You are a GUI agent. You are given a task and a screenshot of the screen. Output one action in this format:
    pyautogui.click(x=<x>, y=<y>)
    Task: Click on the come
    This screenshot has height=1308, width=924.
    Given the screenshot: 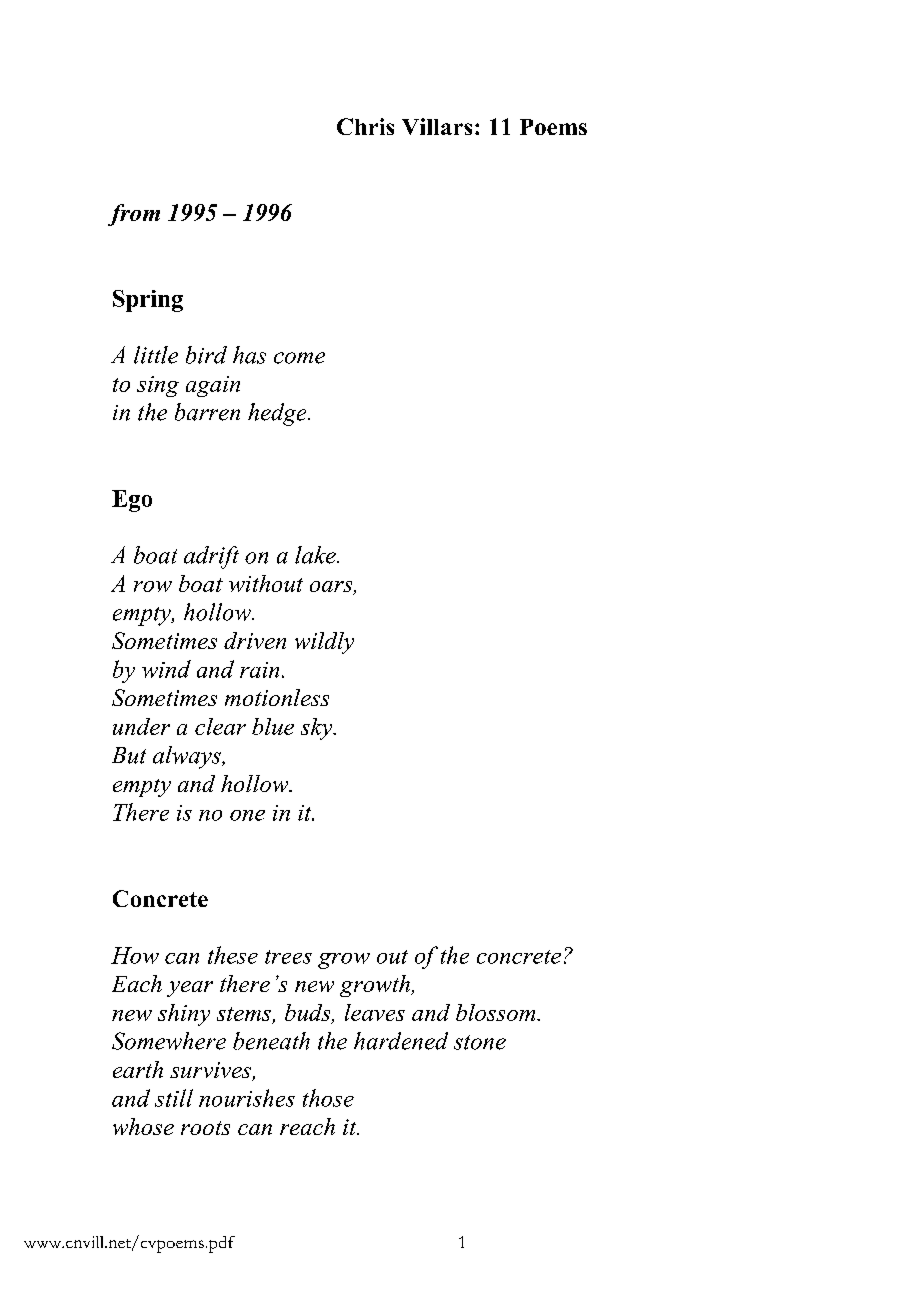 What is the action you would take?
    pyautogui.click(x=299, y=358)
